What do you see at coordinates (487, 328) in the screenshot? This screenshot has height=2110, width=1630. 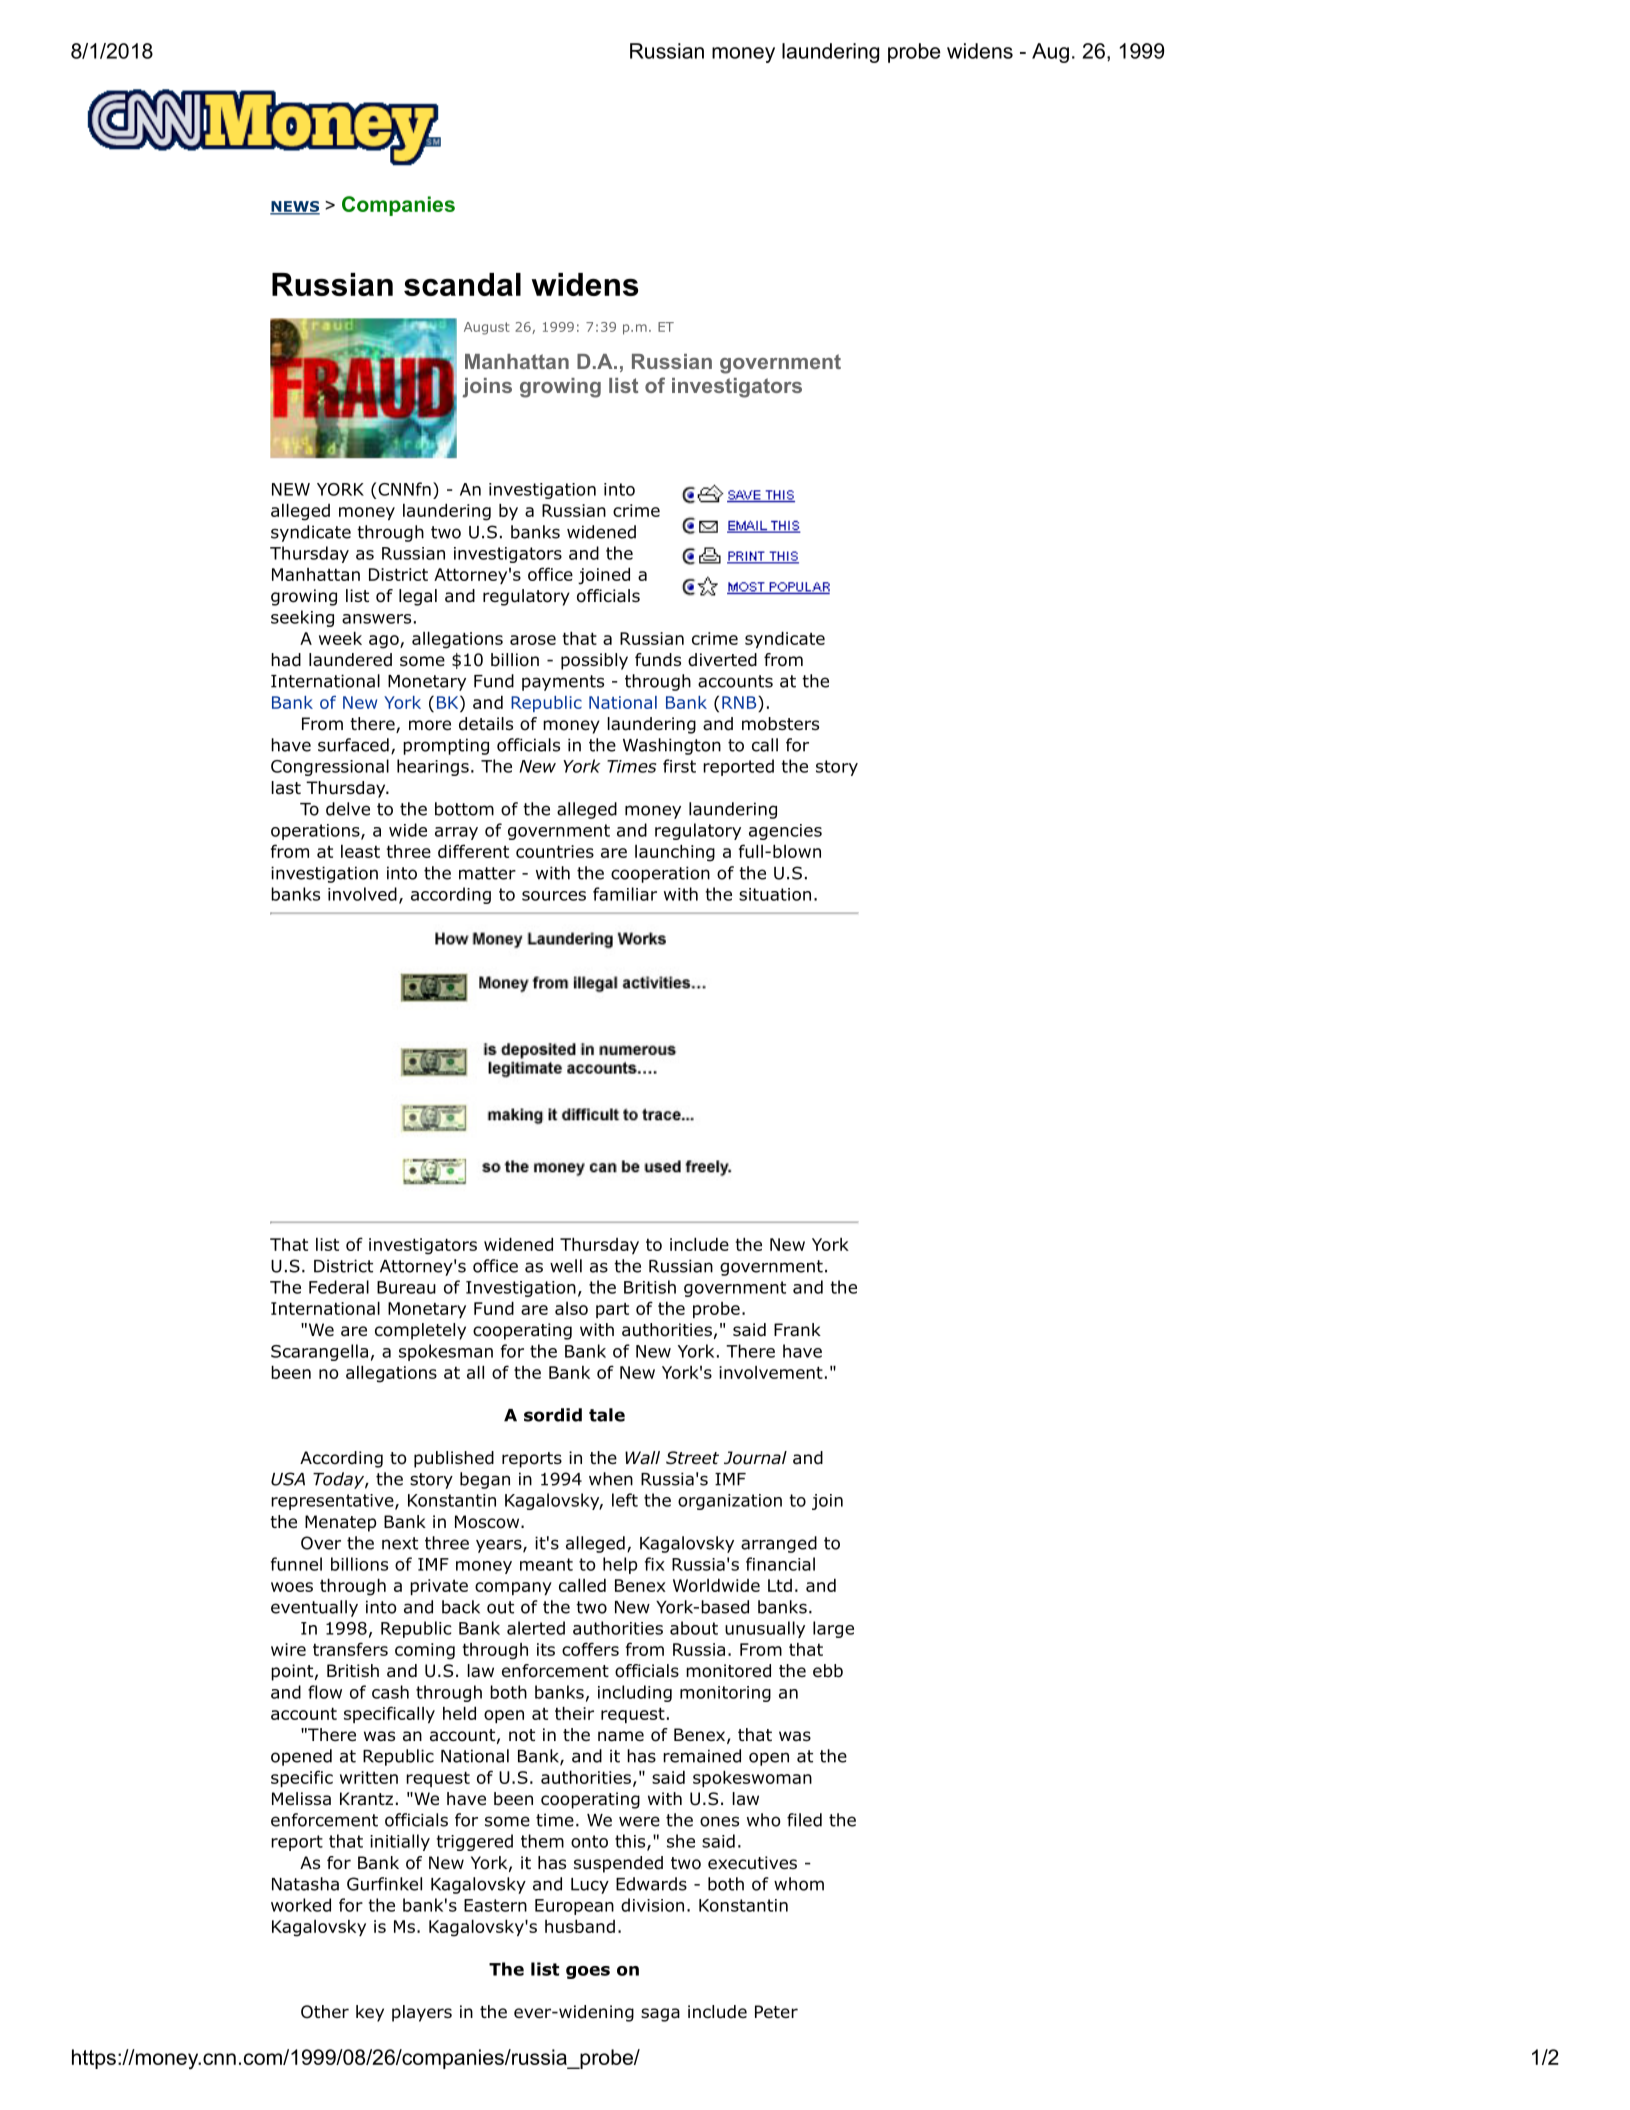 I see `August` at bounding box center [487, 328].
